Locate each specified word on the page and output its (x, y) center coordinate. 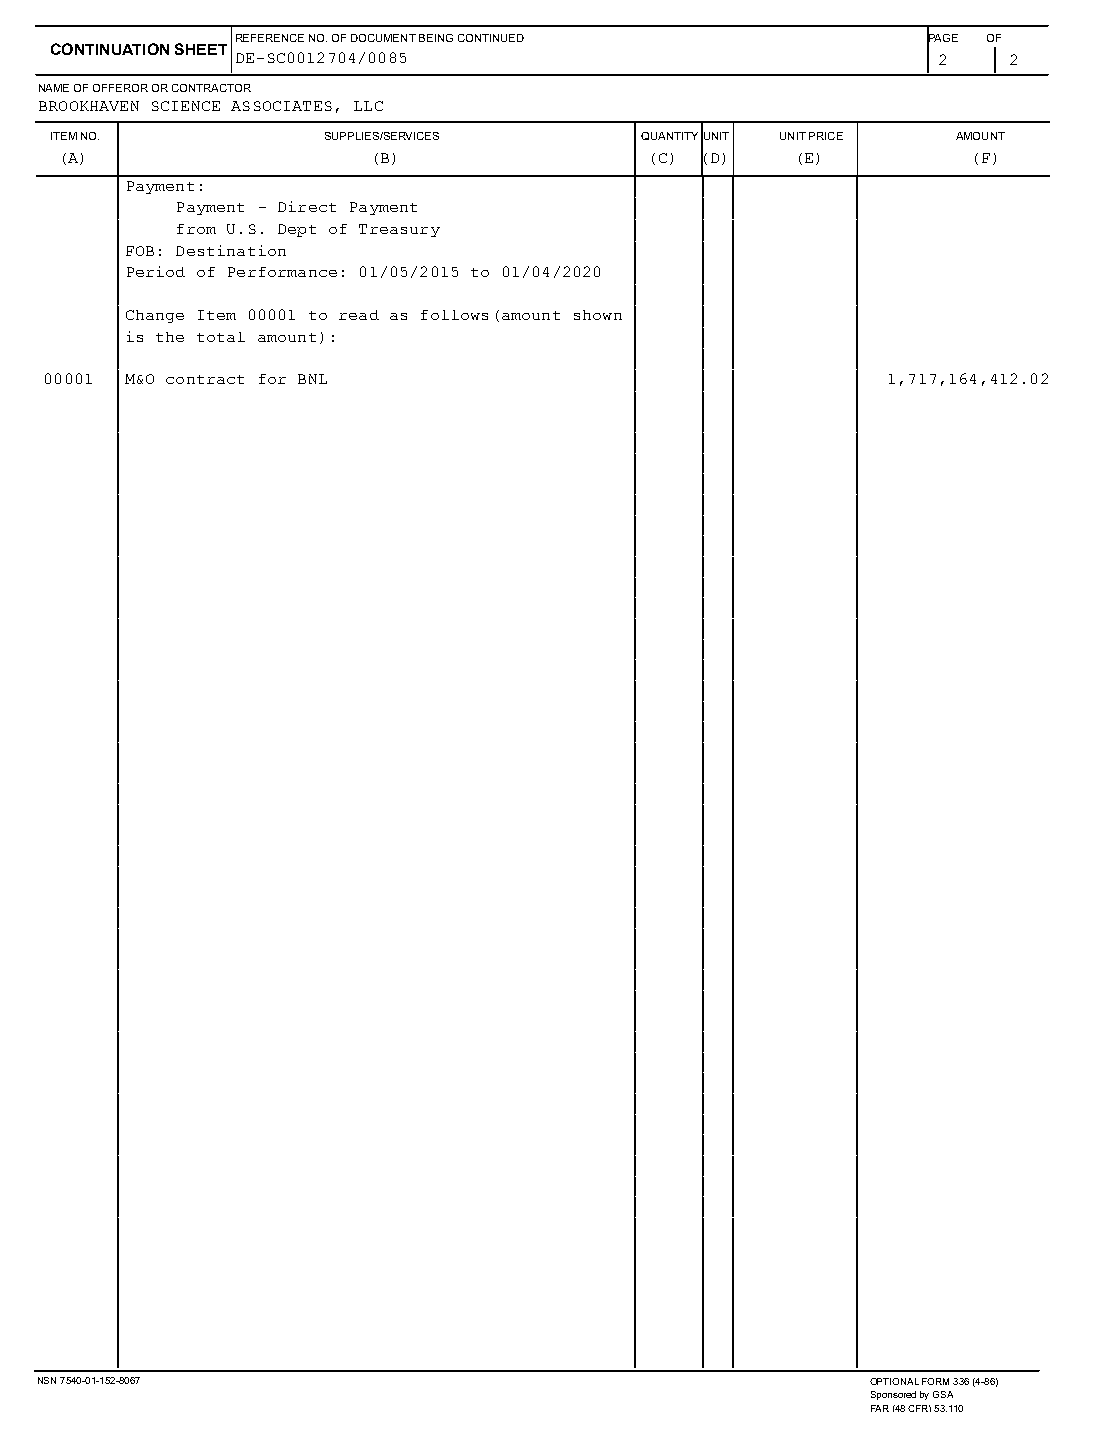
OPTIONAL (894, 1381)
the (170, 337)
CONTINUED (491, 38)
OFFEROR (120, 88)
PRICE (826, 136)
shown (598, 315)
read (359, 315)
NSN (47, 1380)
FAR (880, 1408)
